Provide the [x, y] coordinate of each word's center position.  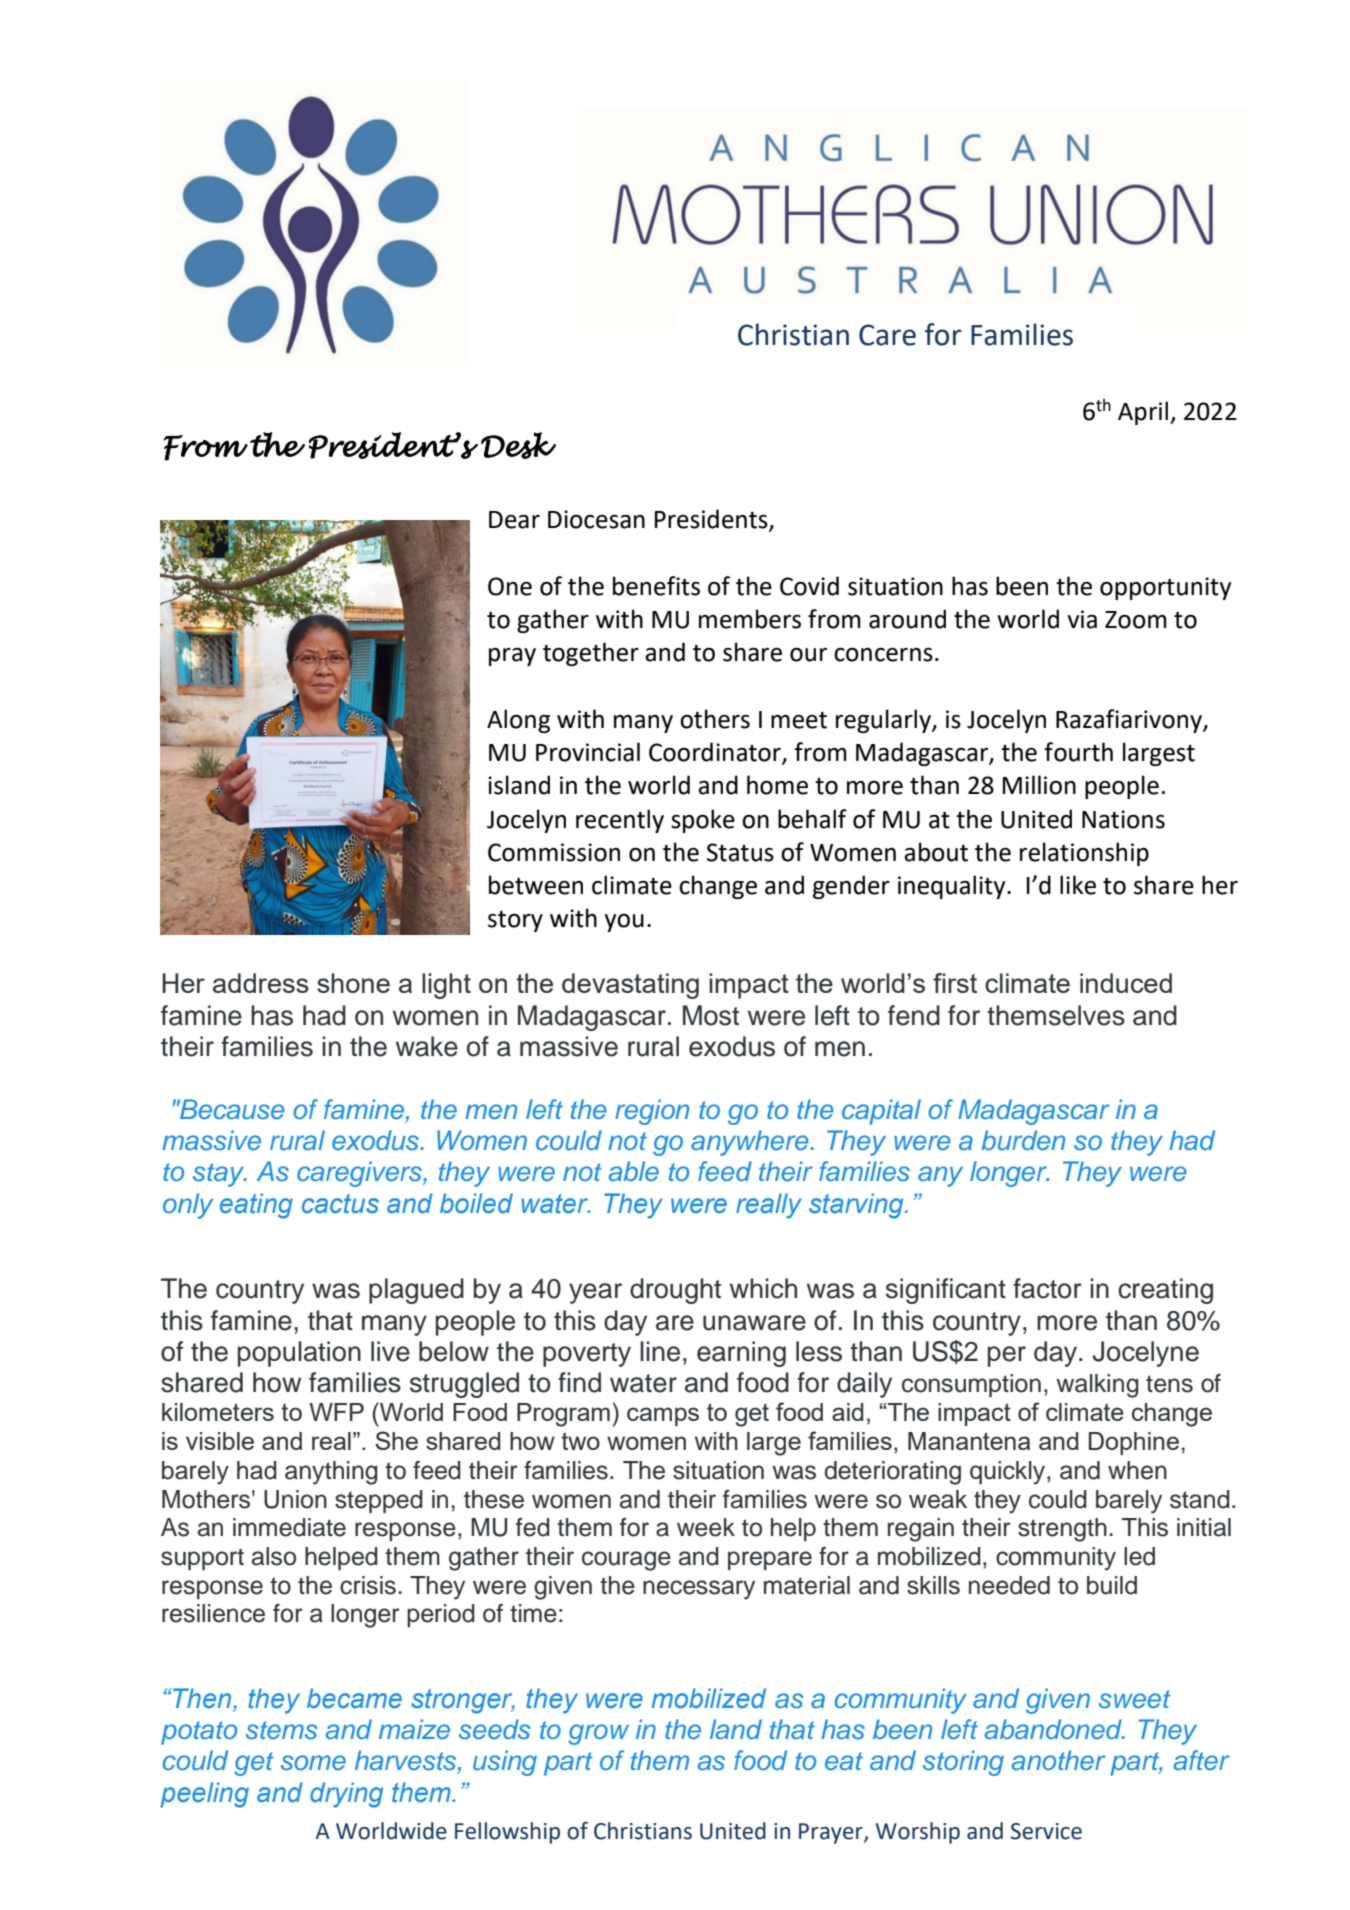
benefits [656, 586]
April [1143, 413]
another [1058, 1760]
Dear [514, 520]
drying [346, 1795]
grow [598, 1734]
